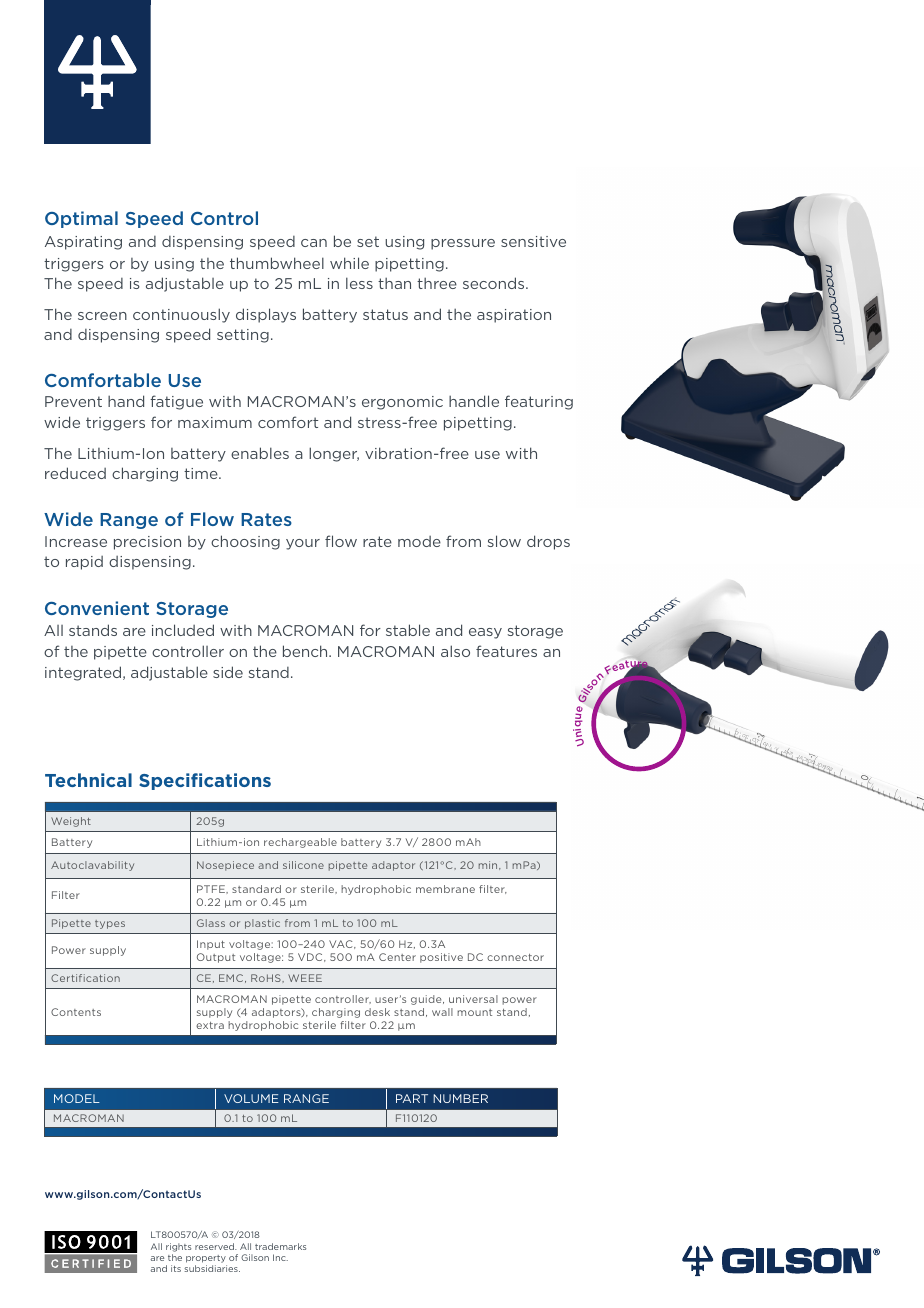 The image size is (924, 1308). I want to click on pressure, so click(463, 244).
